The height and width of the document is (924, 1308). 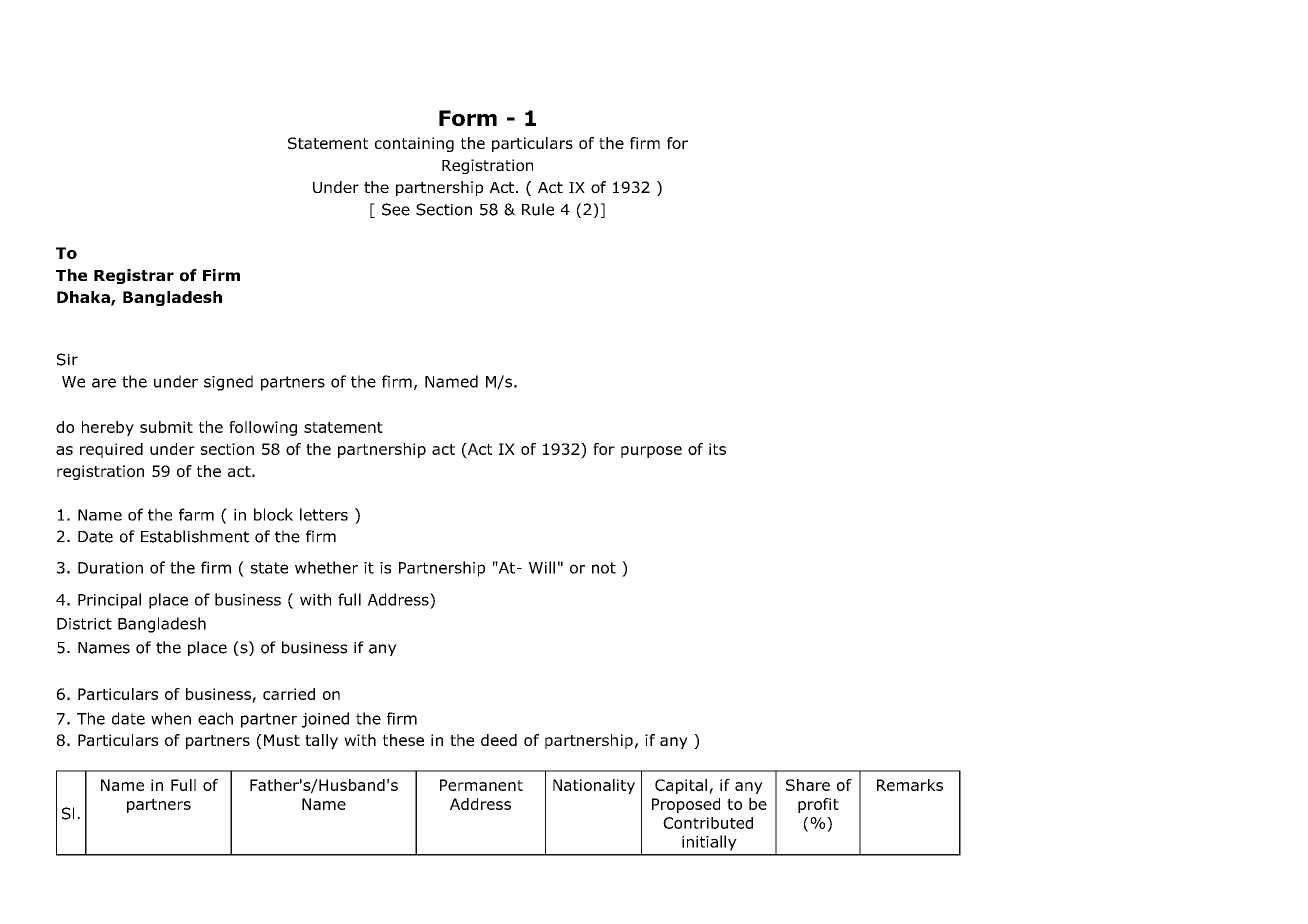 I want to click on containing, so click(x=414, y=144).
